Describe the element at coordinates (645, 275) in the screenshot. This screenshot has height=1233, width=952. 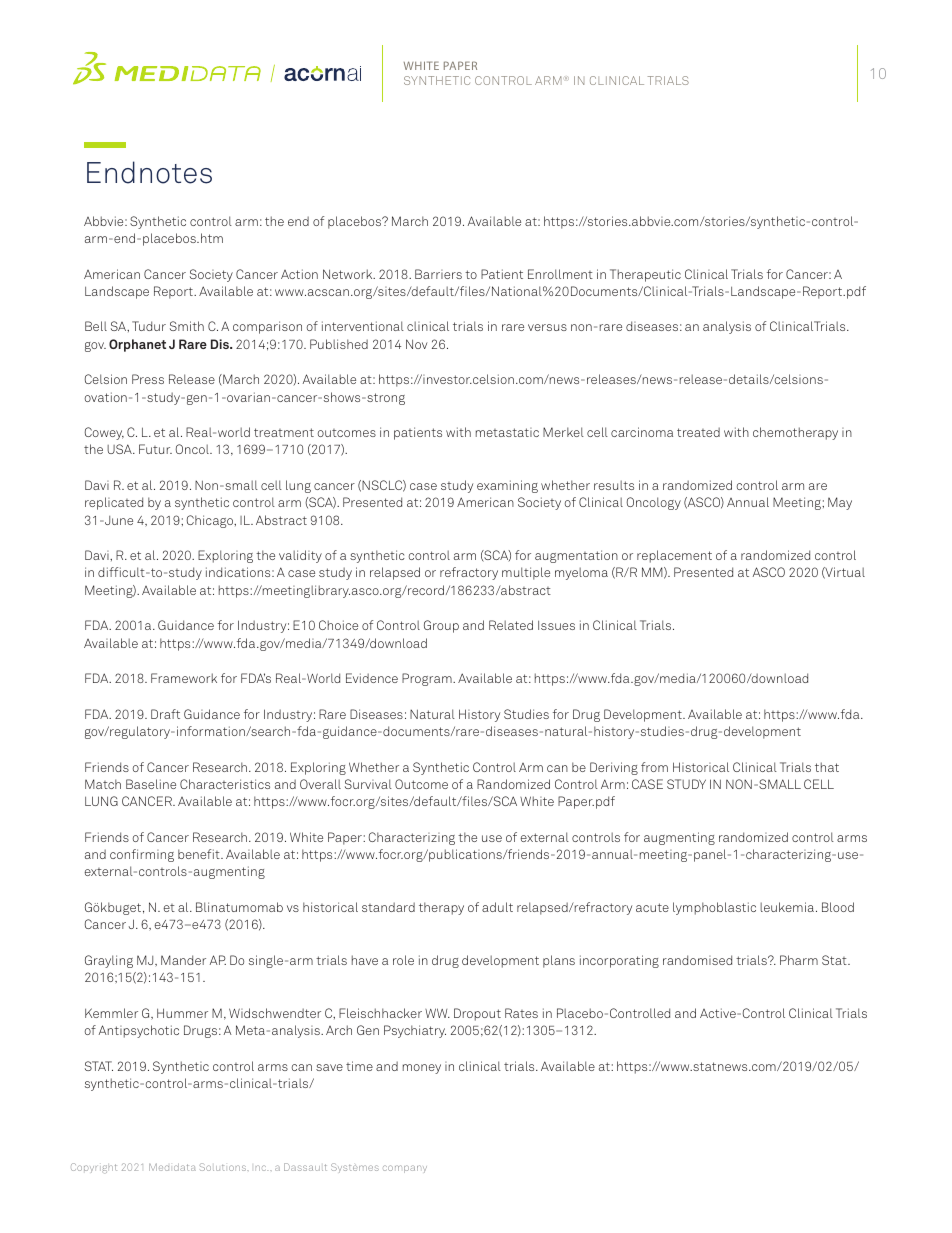
I see `Therapeutic` at that location.
